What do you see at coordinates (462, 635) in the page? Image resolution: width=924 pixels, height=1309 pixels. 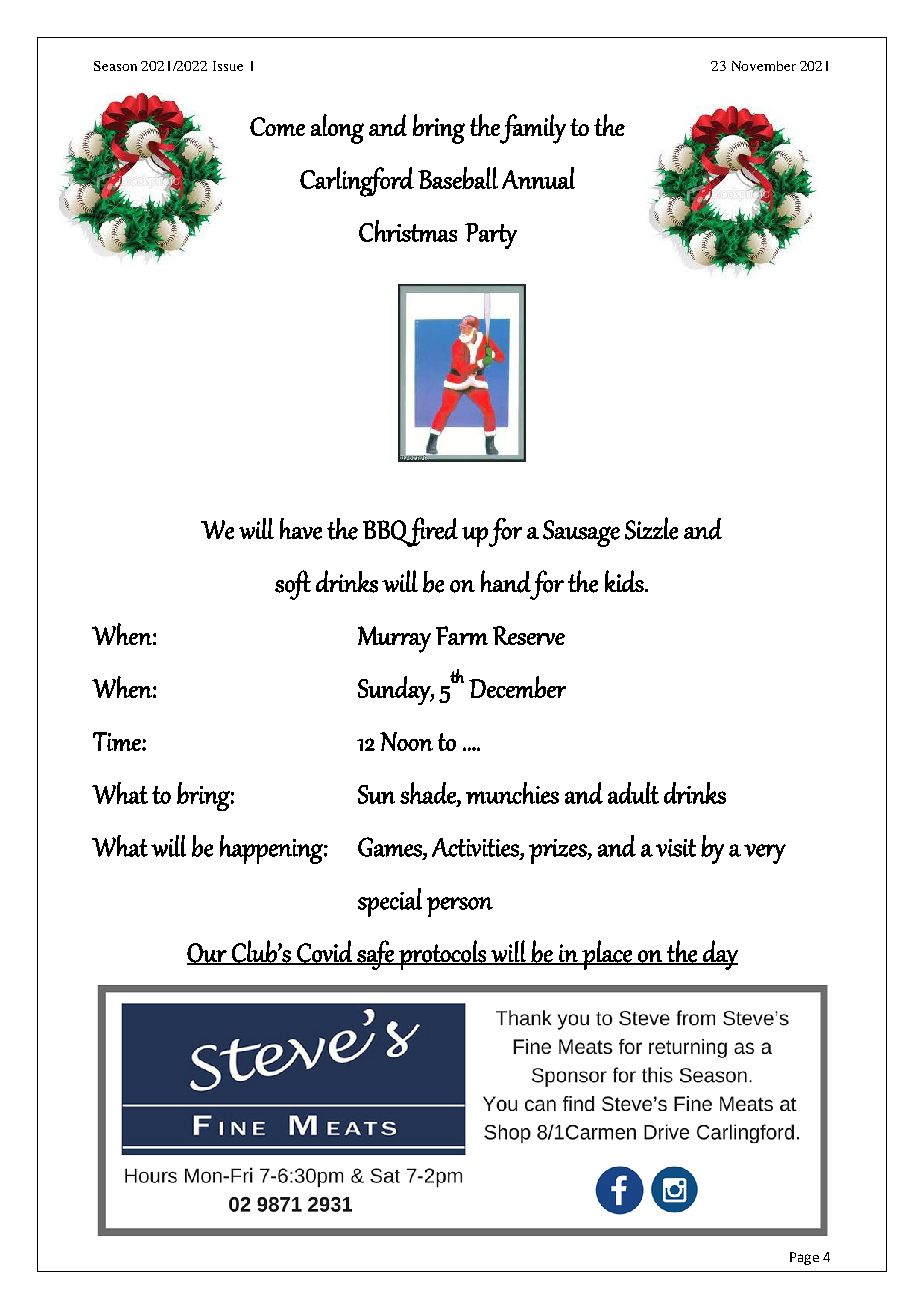 I see `Farm` at bounding box center [462, 635].
